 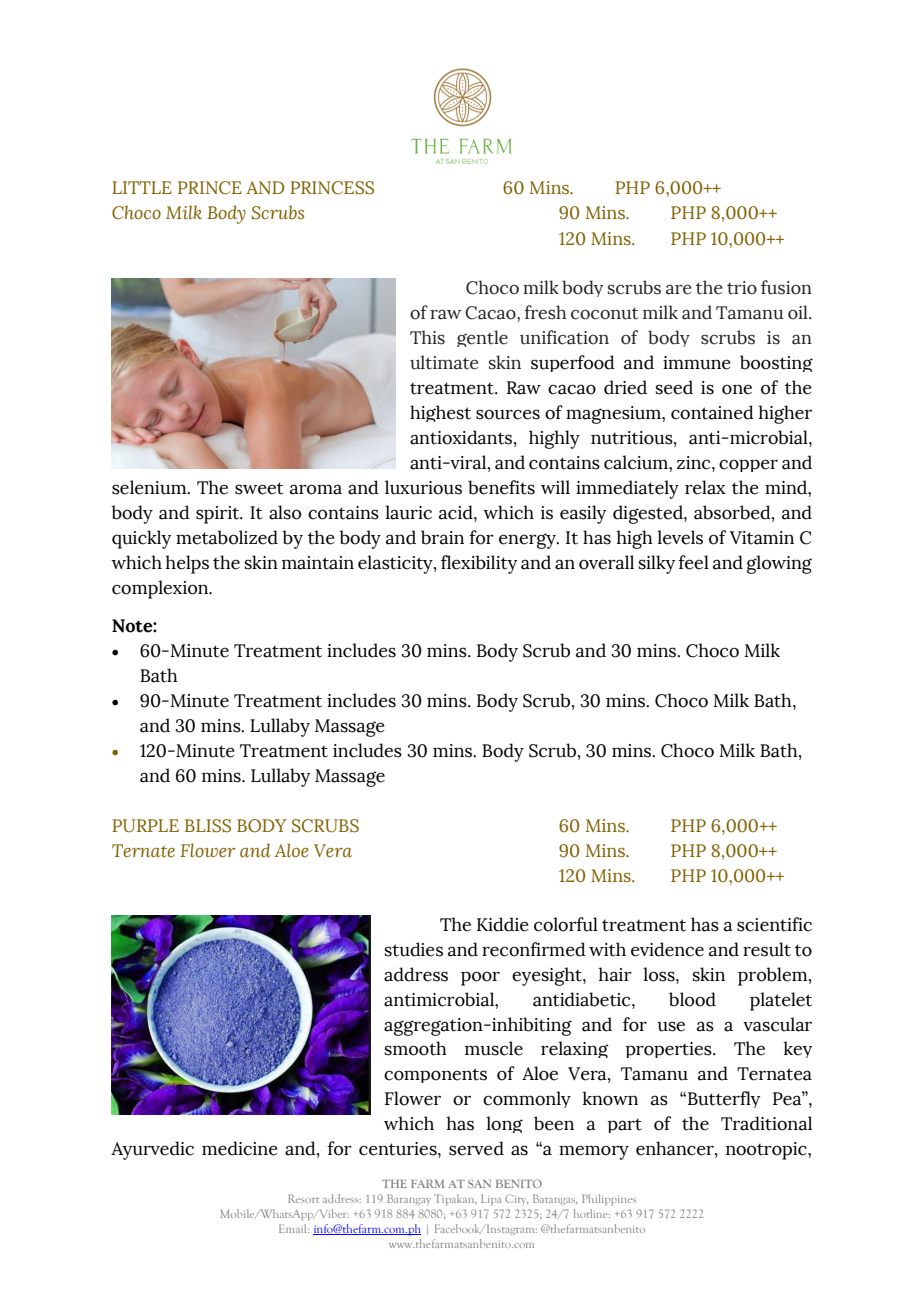 I want to click on fresh, so click(x=545, y=312).
